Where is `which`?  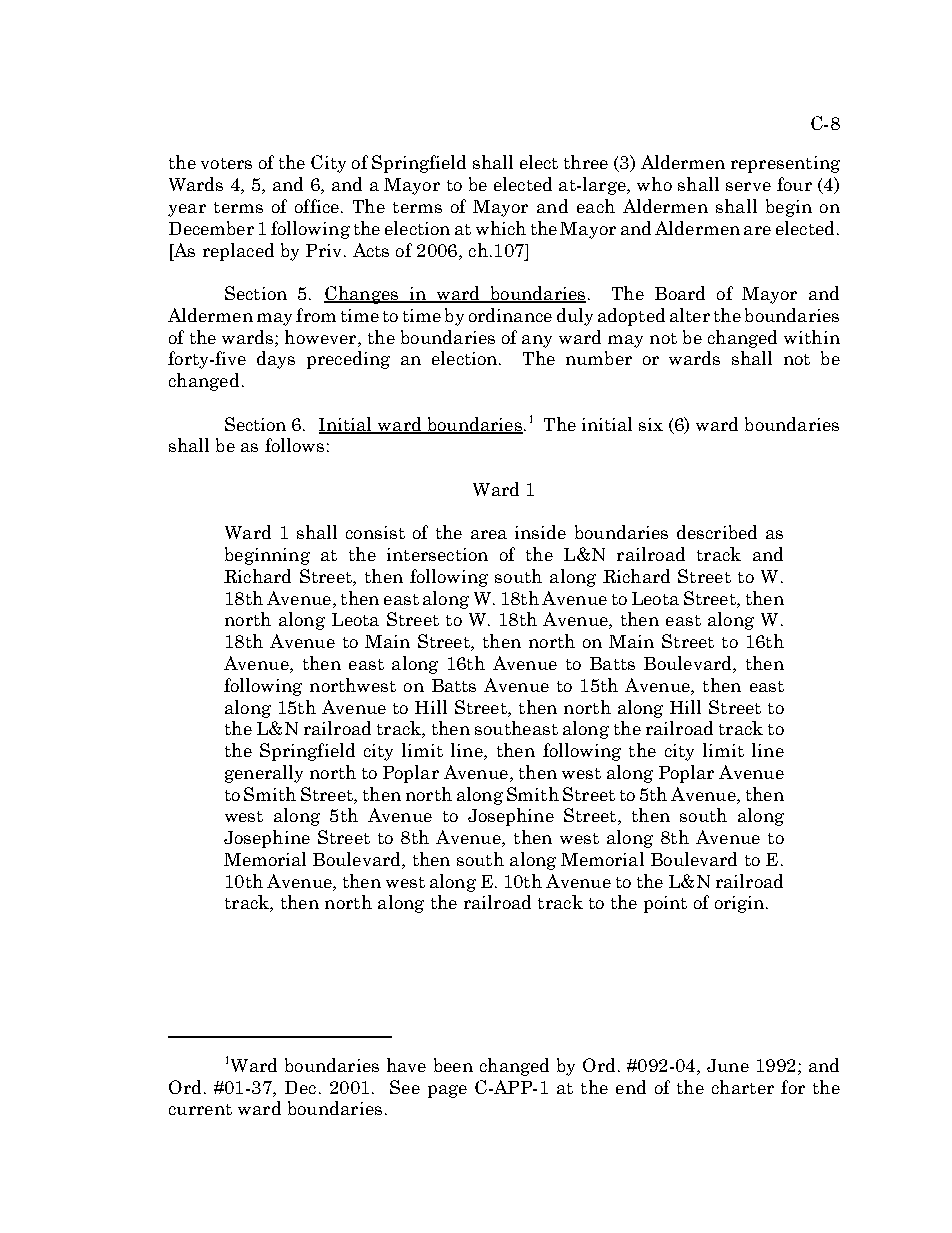
which is located at coordinates (501, 228).
